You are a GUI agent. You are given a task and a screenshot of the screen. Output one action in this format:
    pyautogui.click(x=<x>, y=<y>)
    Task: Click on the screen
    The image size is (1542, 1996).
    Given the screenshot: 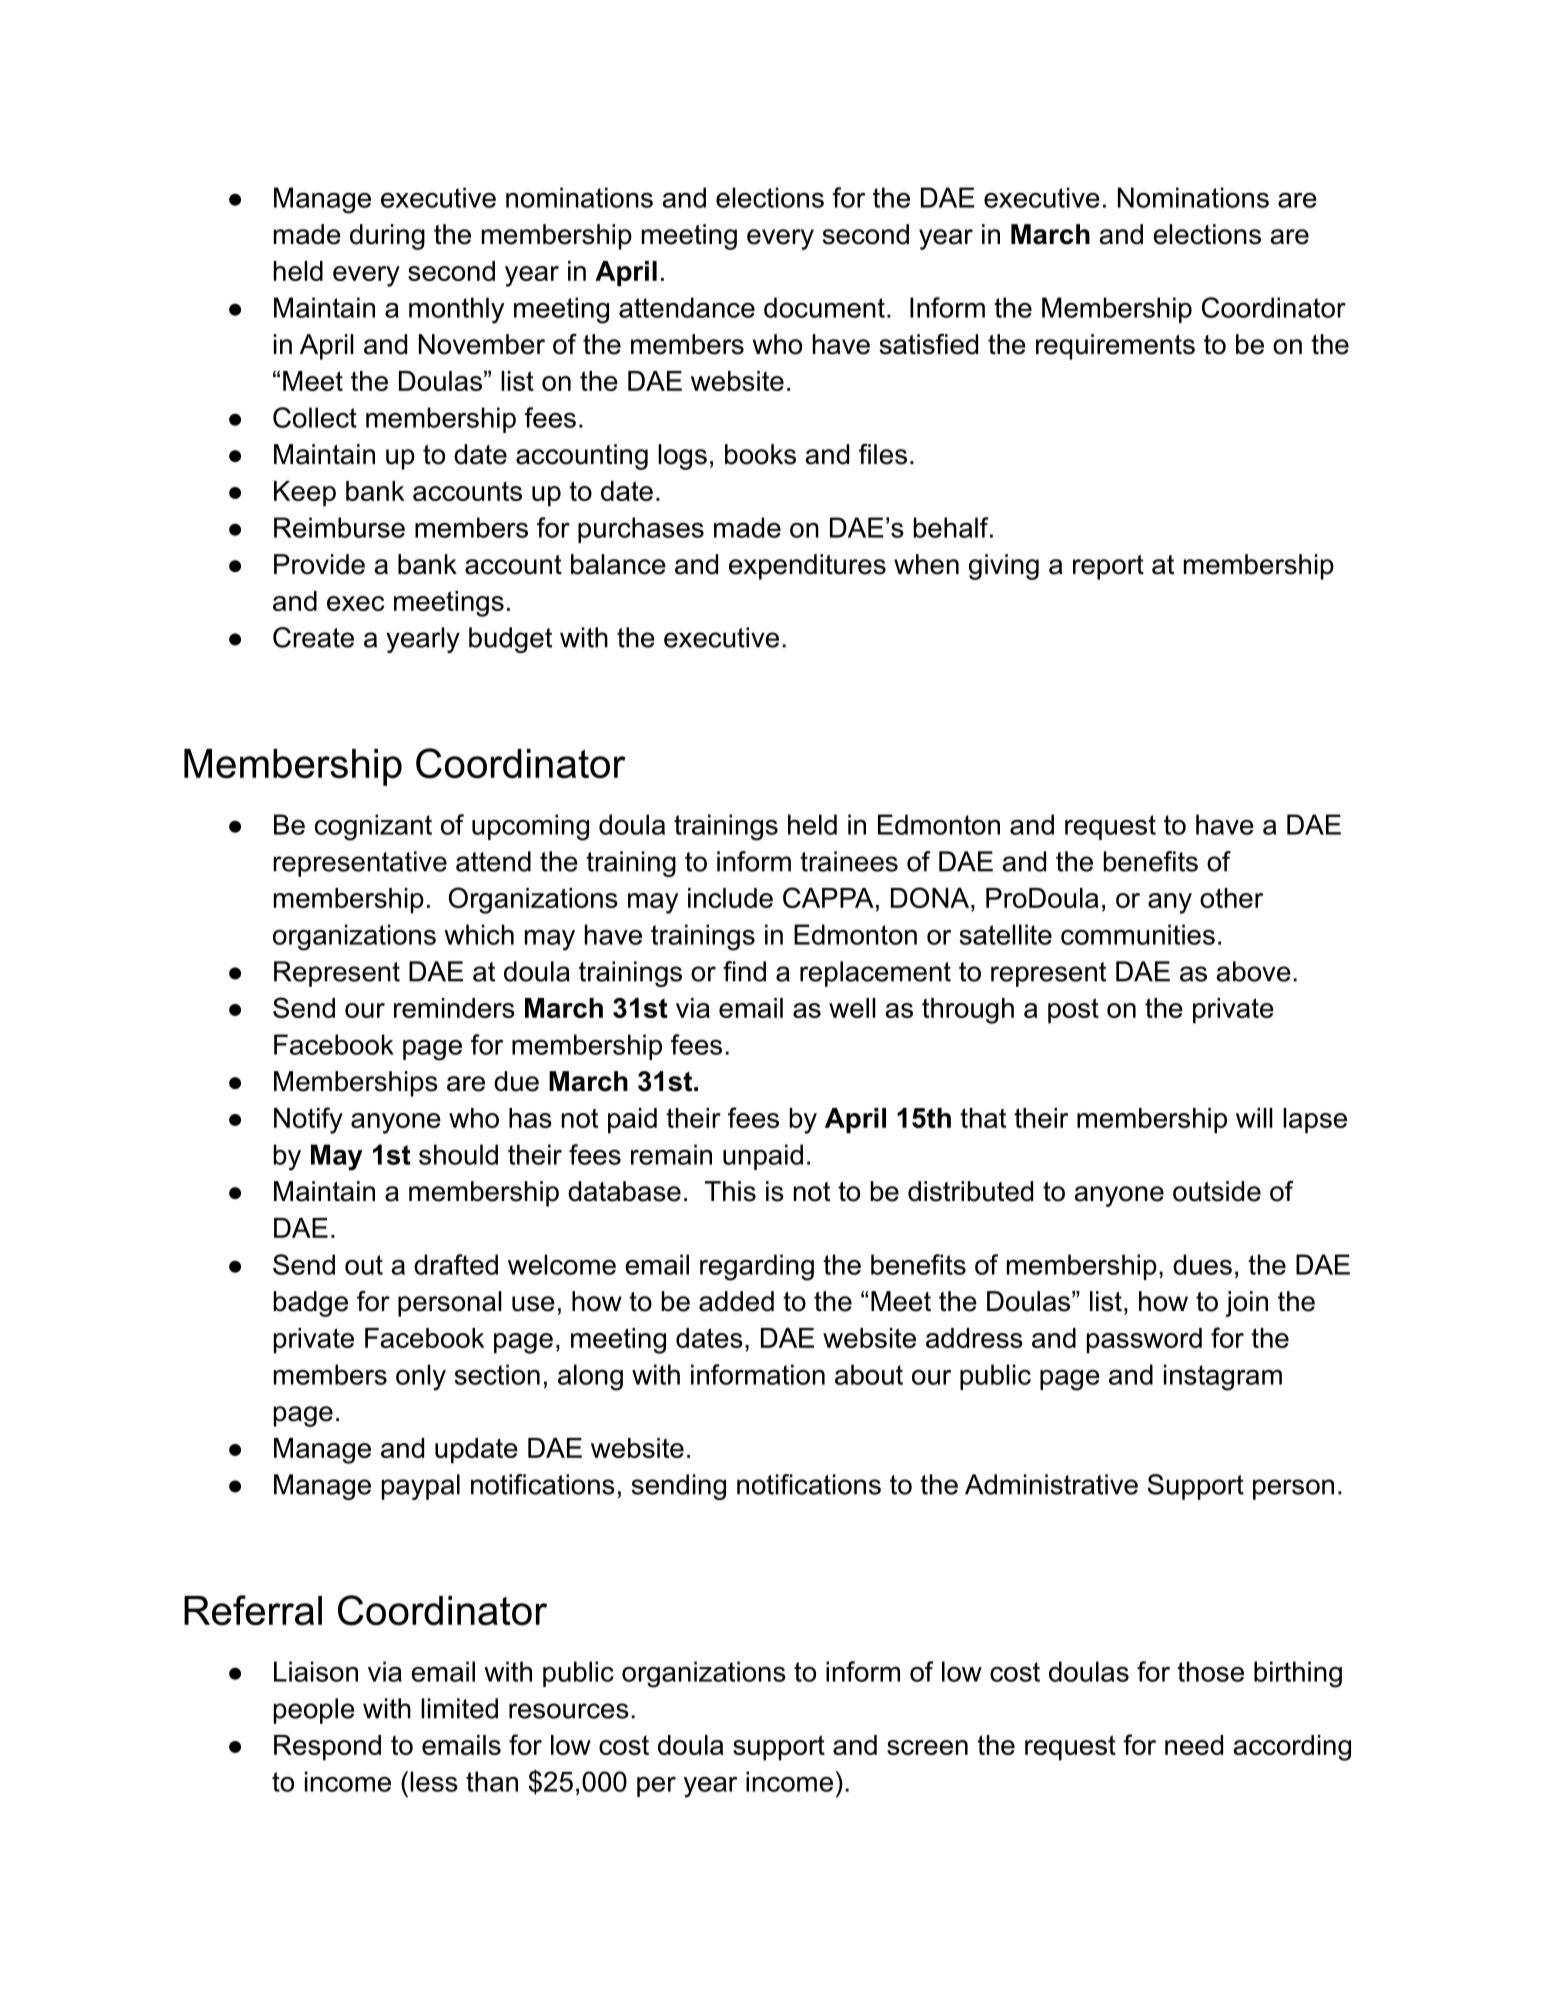 What is the action you would take?
    pyautogui.click(x=927, y=1747)
